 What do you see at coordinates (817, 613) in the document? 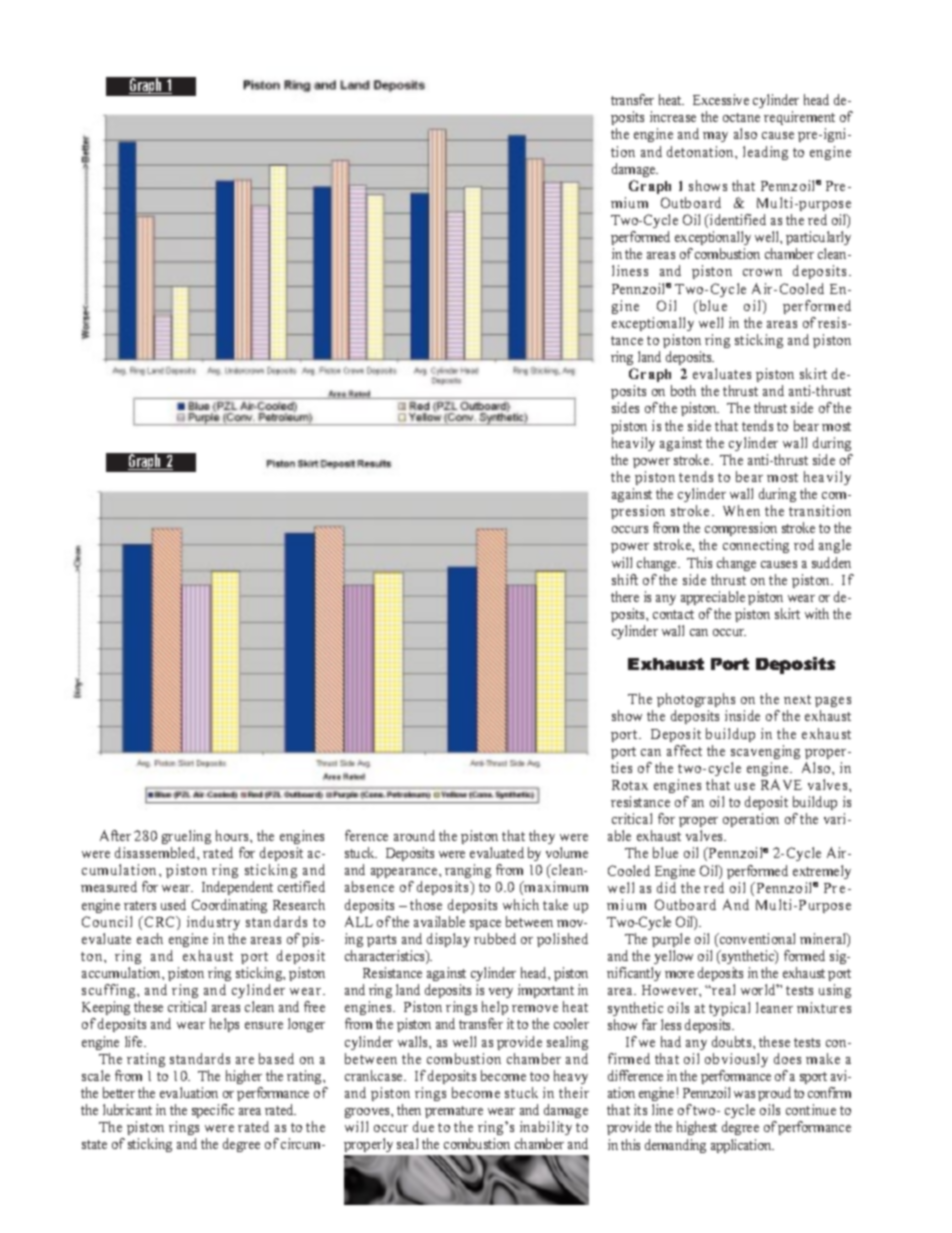
I see `with` at bounding box center [817, 613].
